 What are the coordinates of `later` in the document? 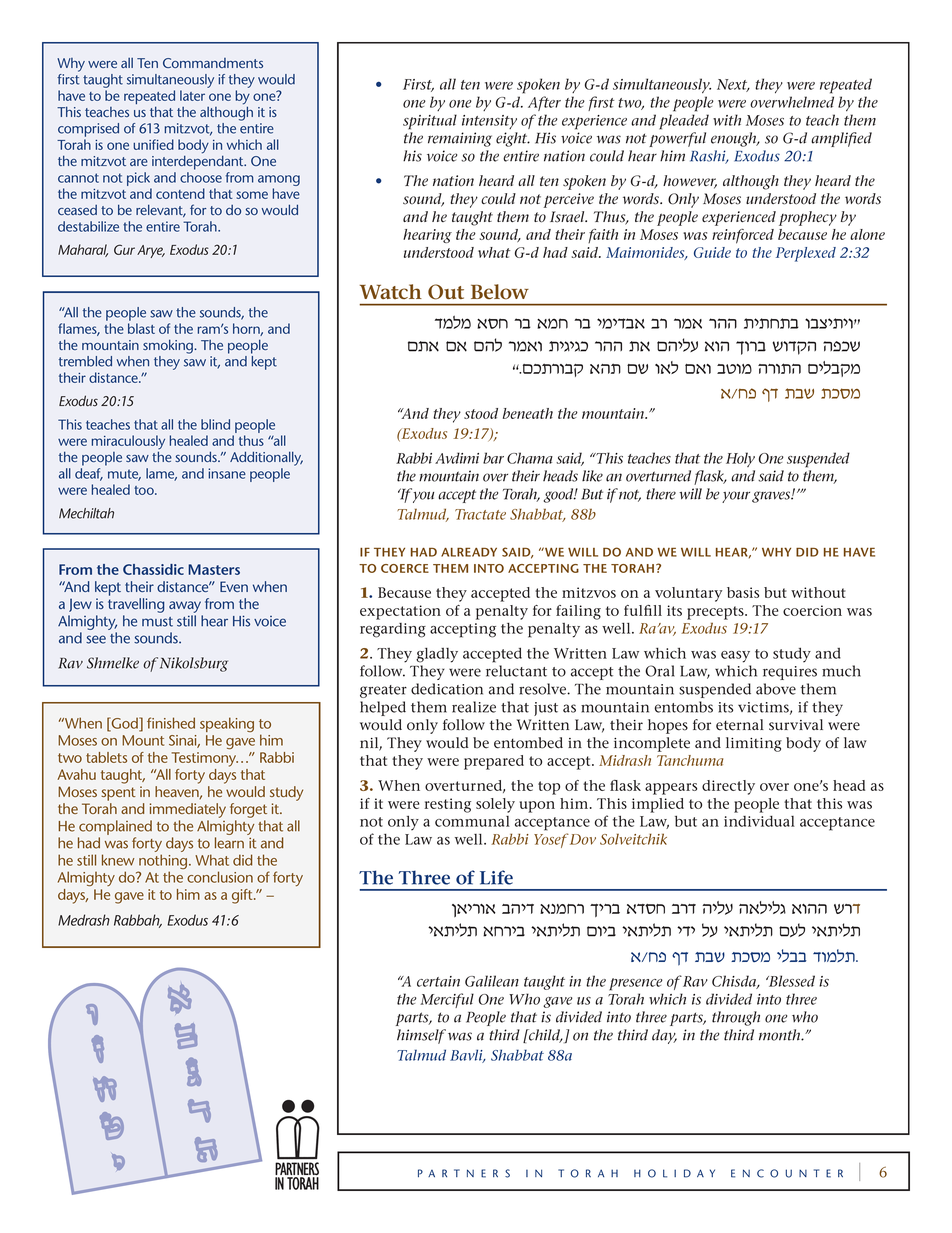 It's located at (192, 95).
